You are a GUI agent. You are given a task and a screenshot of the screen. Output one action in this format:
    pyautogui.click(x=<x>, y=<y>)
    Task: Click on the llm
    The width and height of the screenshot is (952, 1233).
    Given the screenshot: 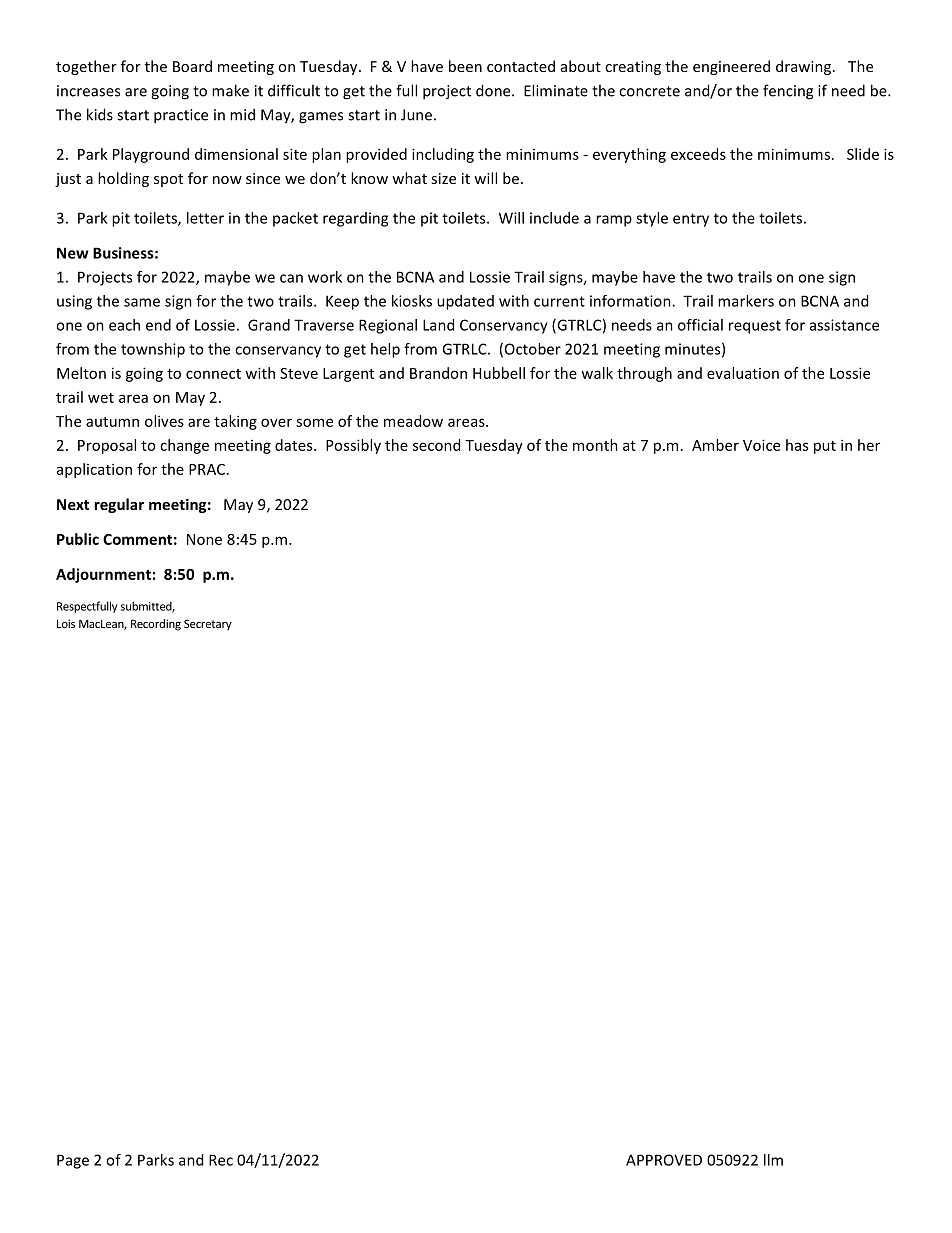 What is the action you would take?
    pyautogui.click(x=773, y=1160)
